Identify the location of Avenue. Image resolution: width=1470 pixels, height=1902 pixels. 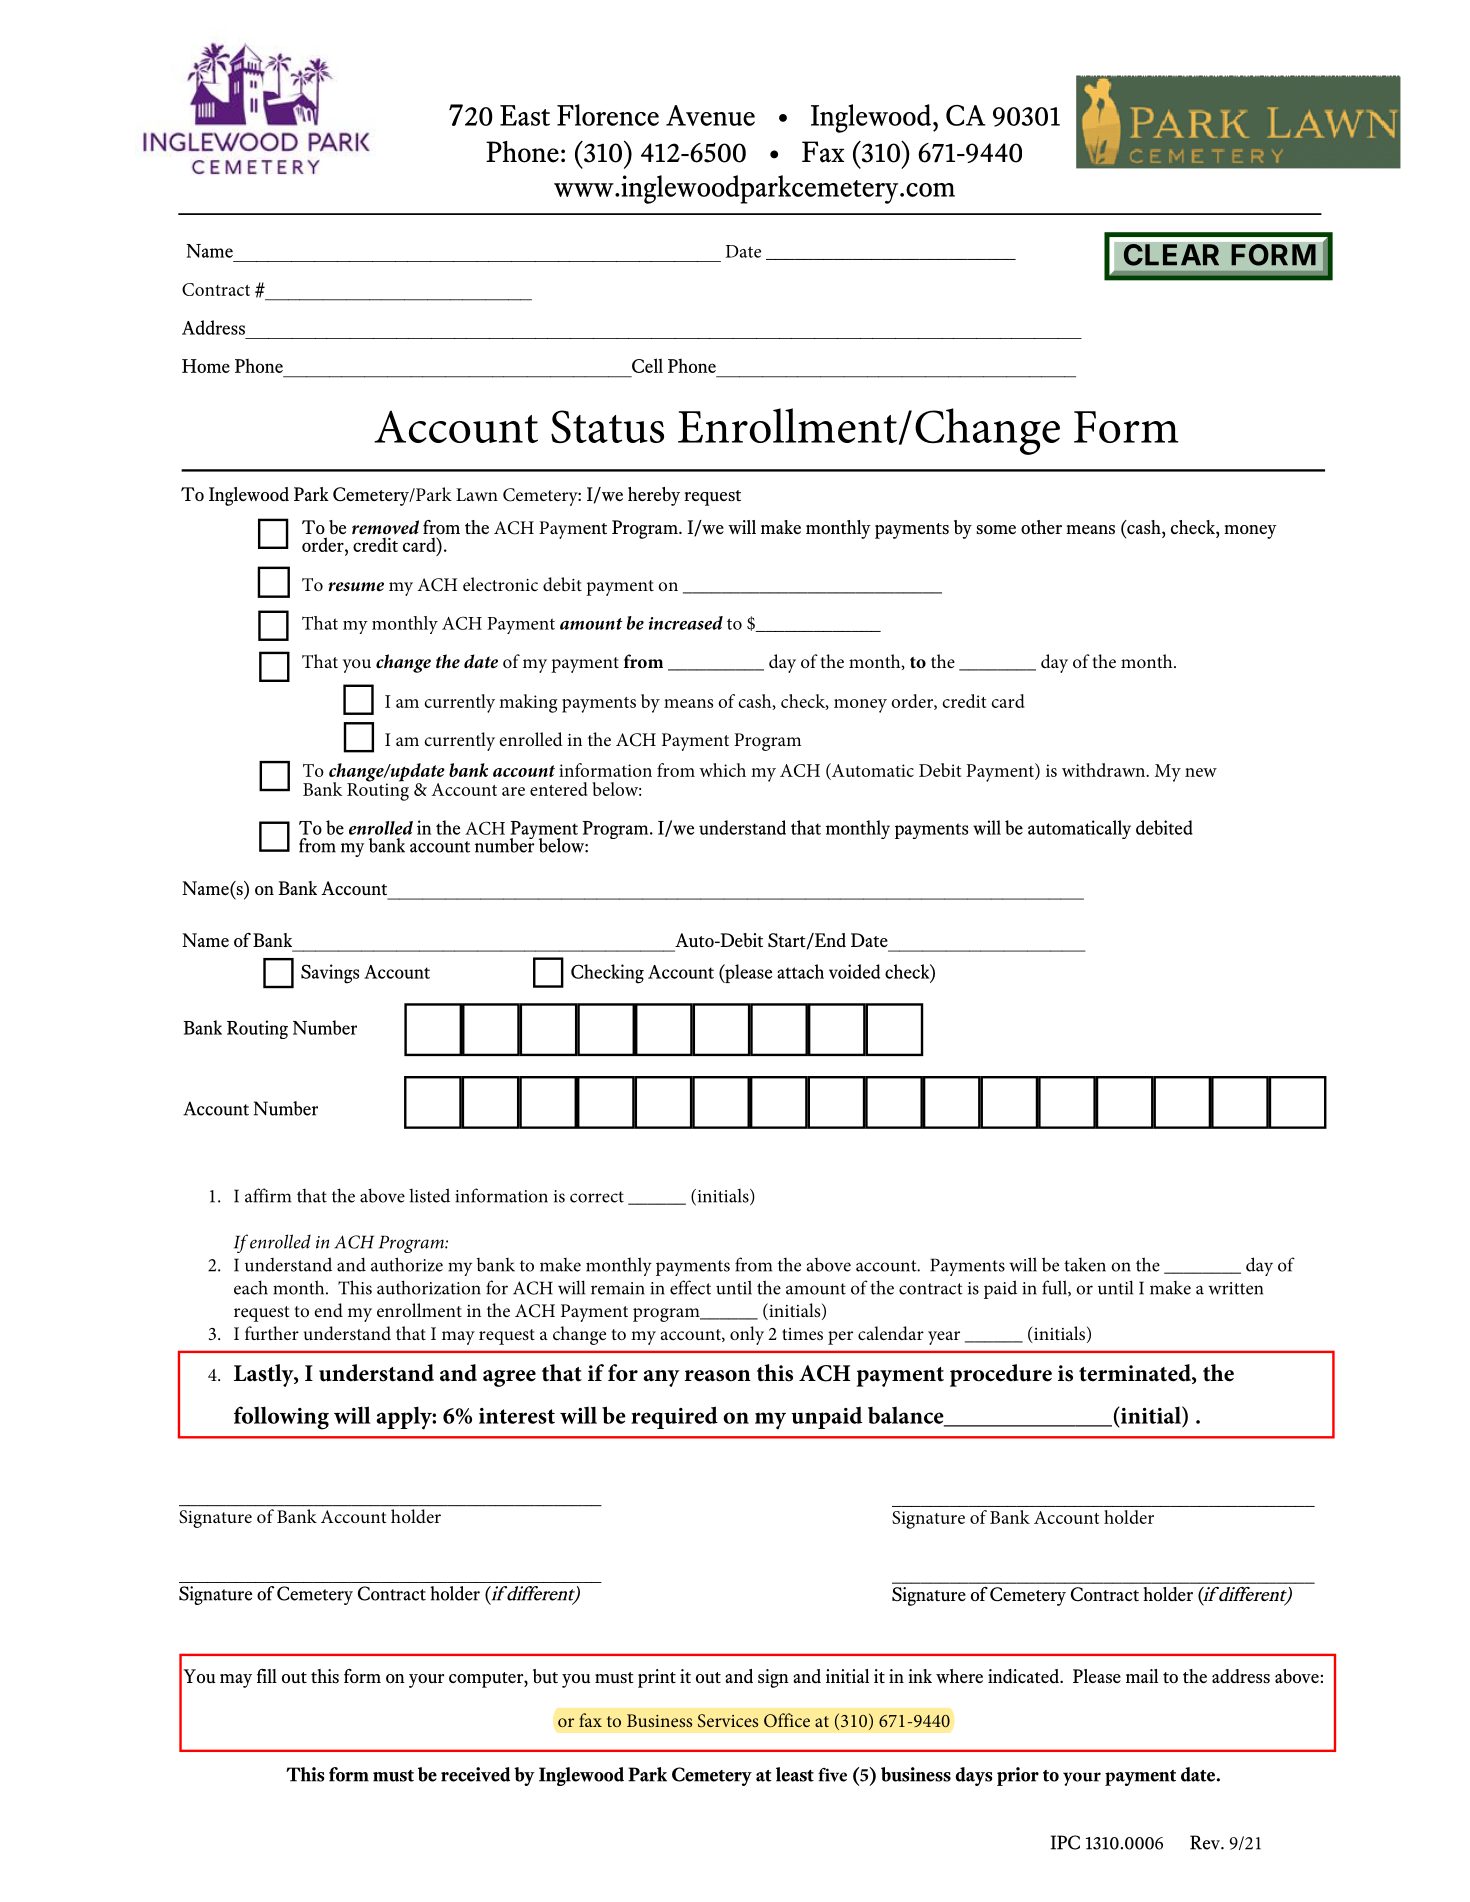
(710, 115).
